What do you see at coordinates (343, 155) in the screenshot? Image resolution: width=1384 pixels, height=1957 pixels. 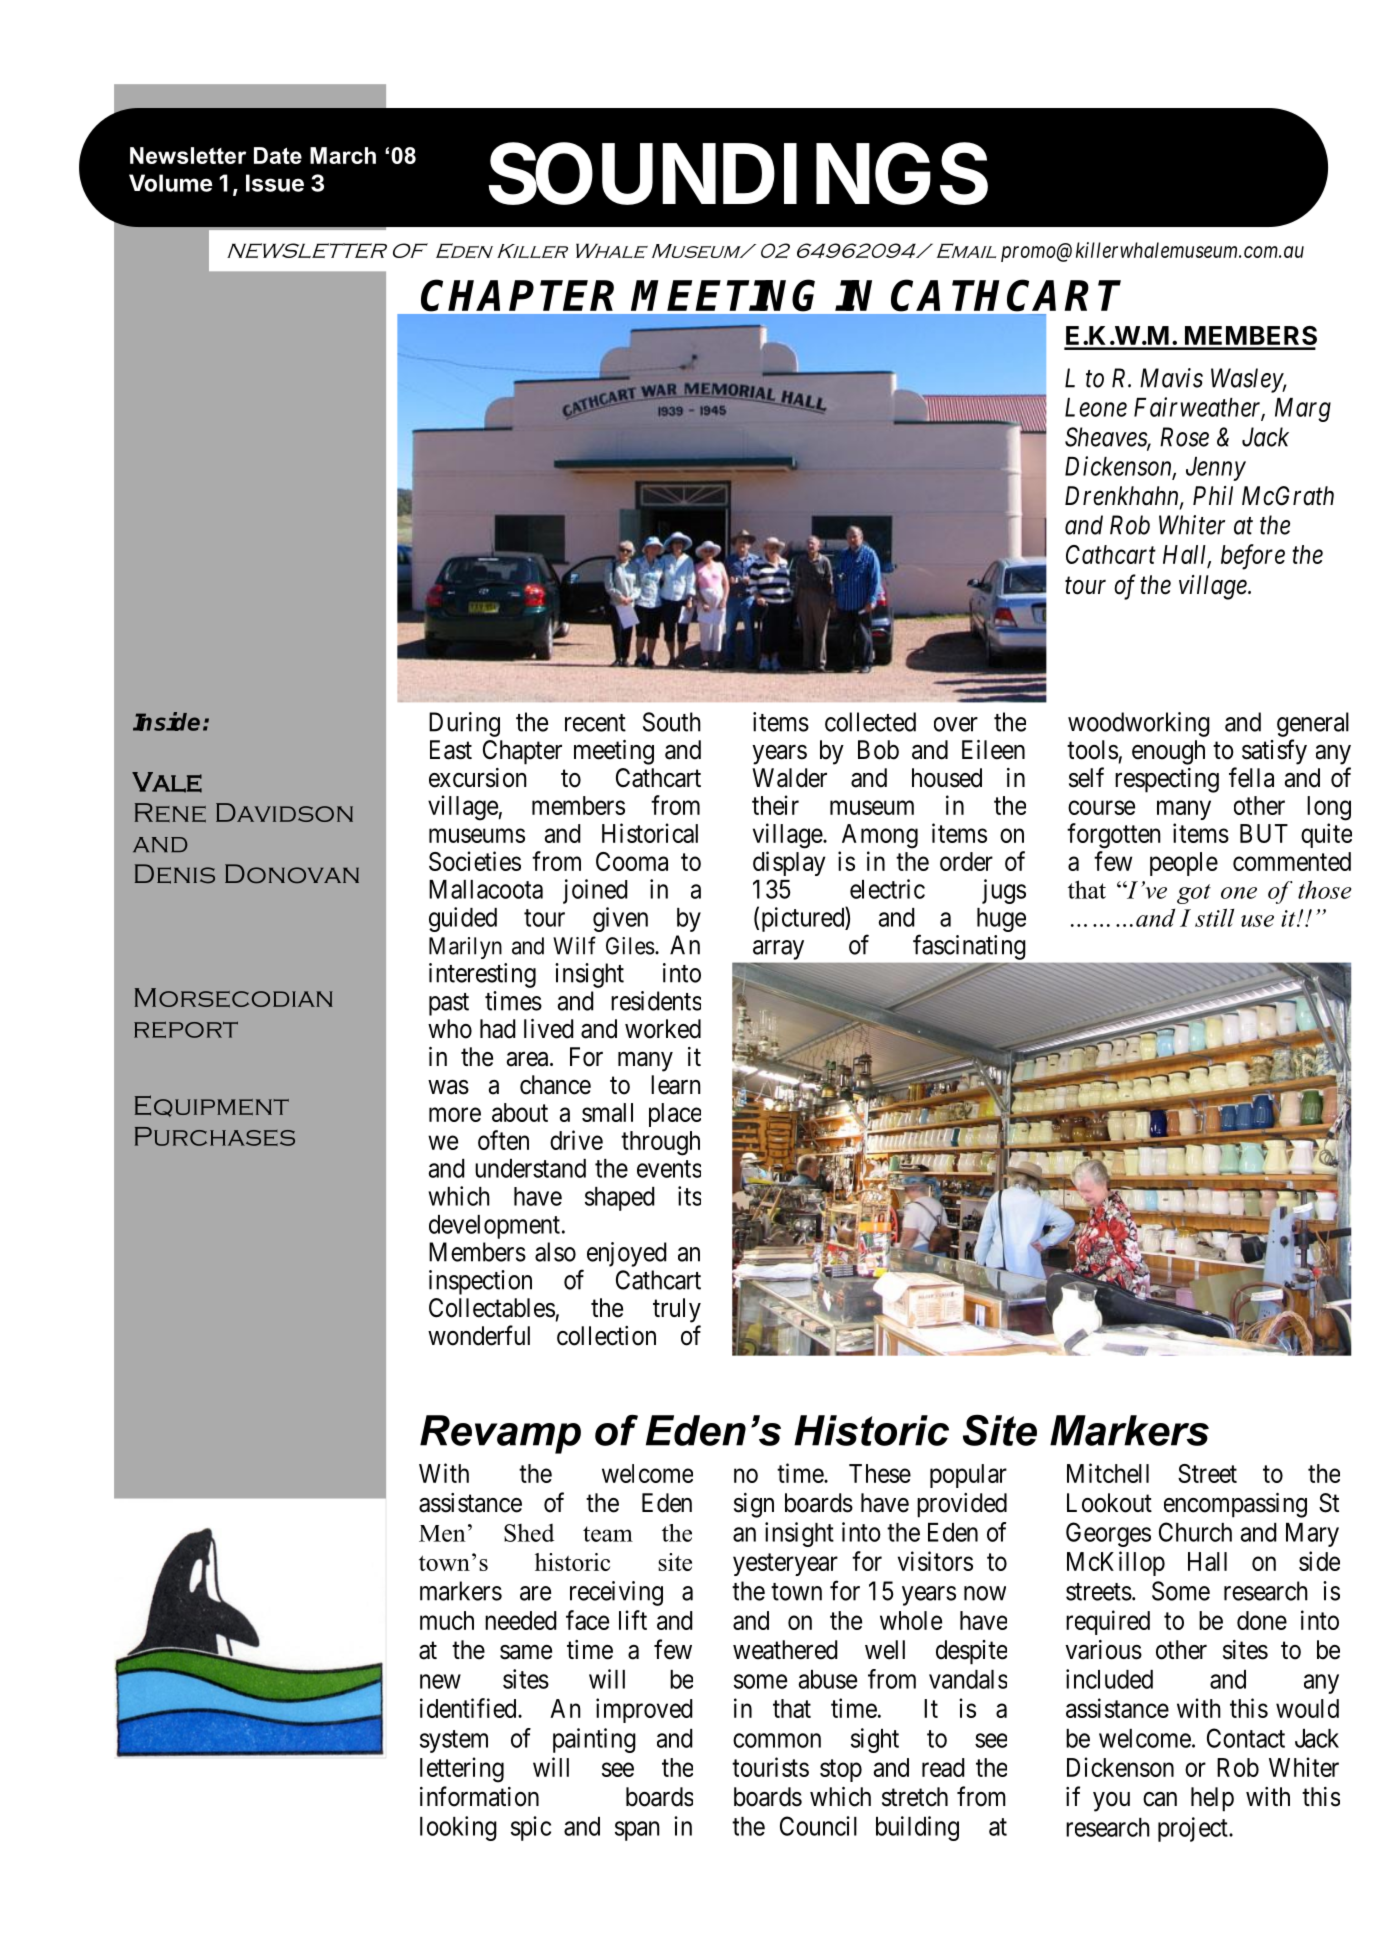 I see `March` at bounding box center [343, 155].
